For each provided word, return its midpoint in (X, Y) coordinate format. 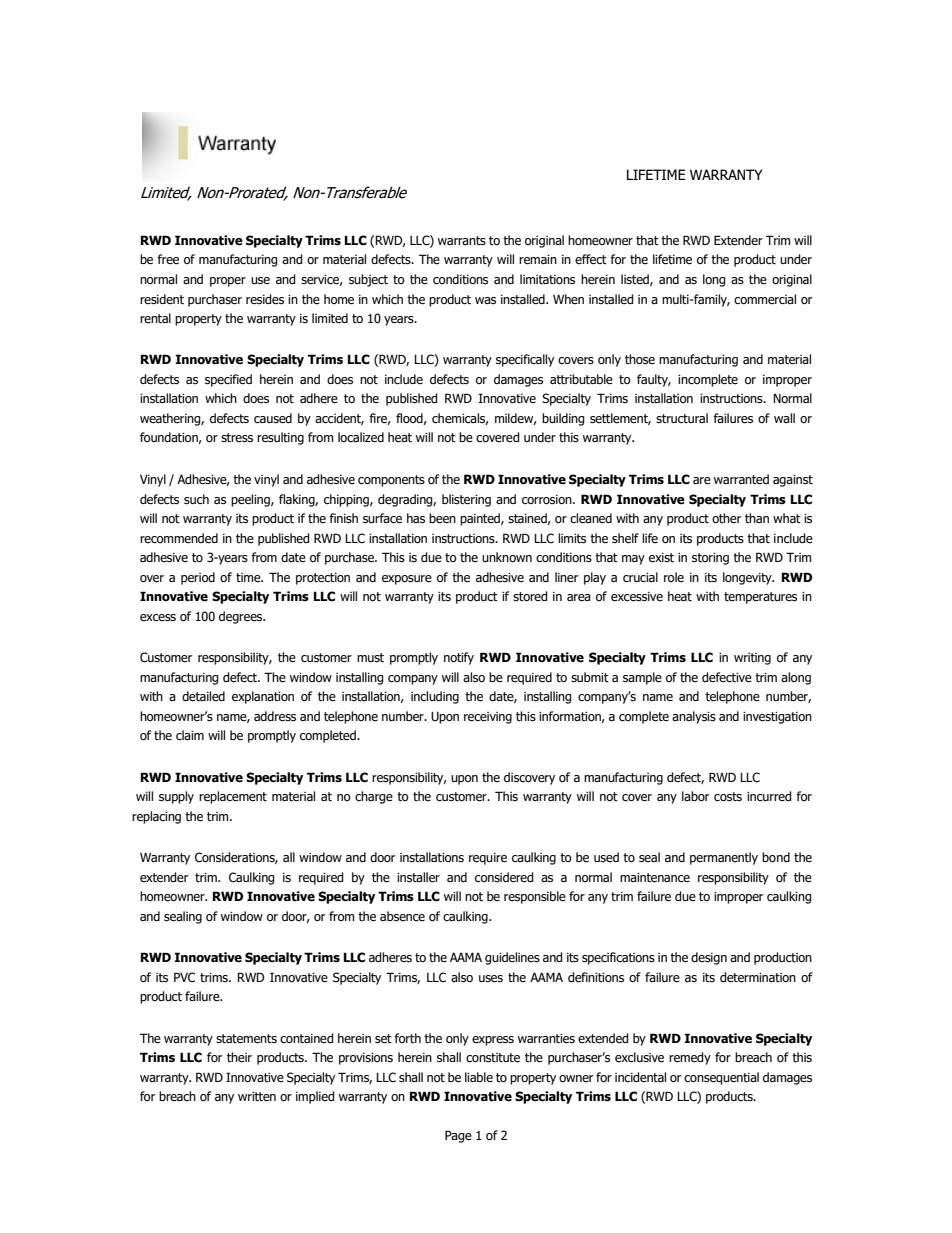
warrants (462, 241)
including (435, 697)
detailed (203, 696)
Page (458, 1136)
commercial (765, 299)
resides (265, 299)
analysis (694, 717)
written (257, 1097)
